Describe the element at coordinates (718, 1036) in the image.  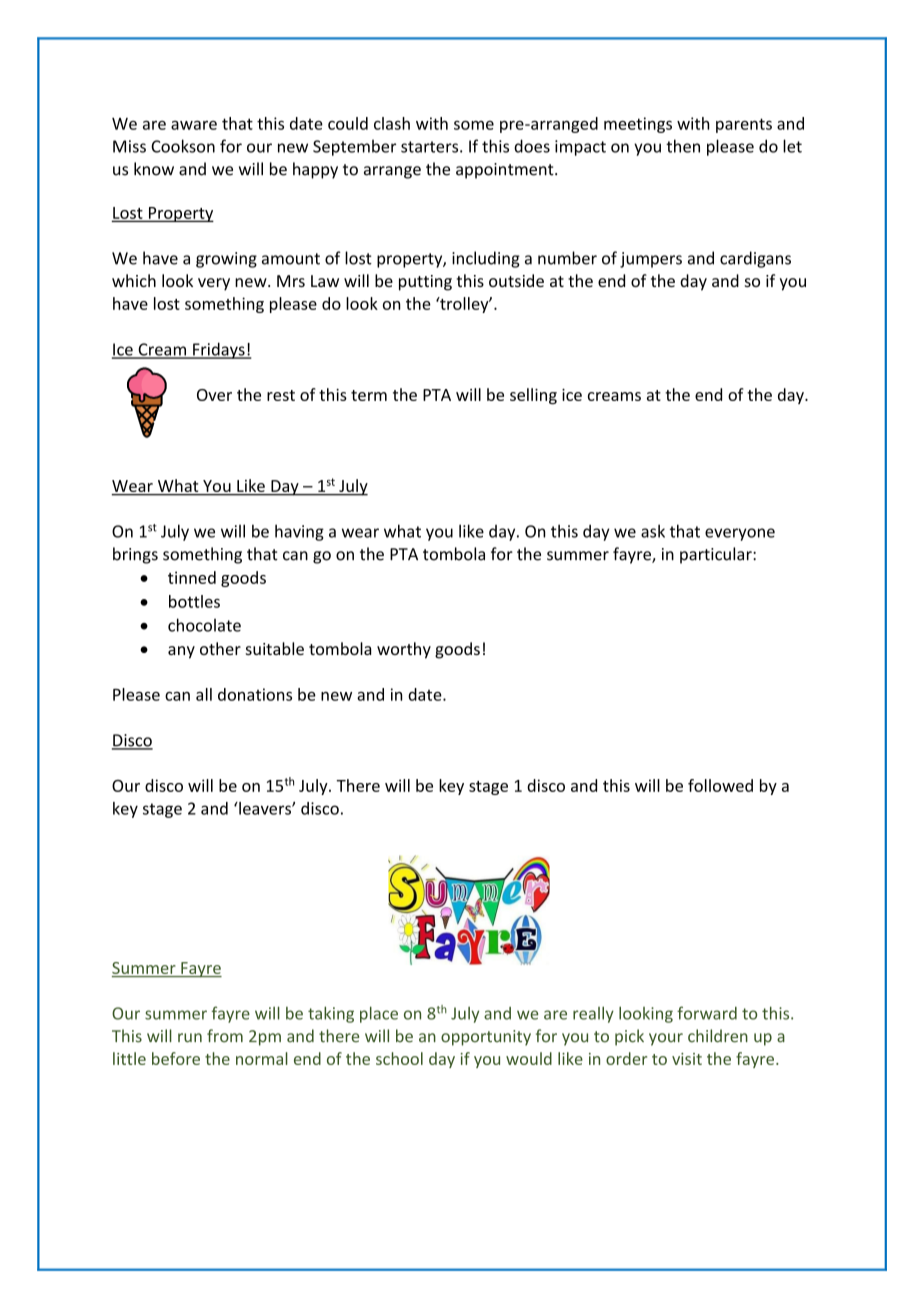
I see `children` at that location.
